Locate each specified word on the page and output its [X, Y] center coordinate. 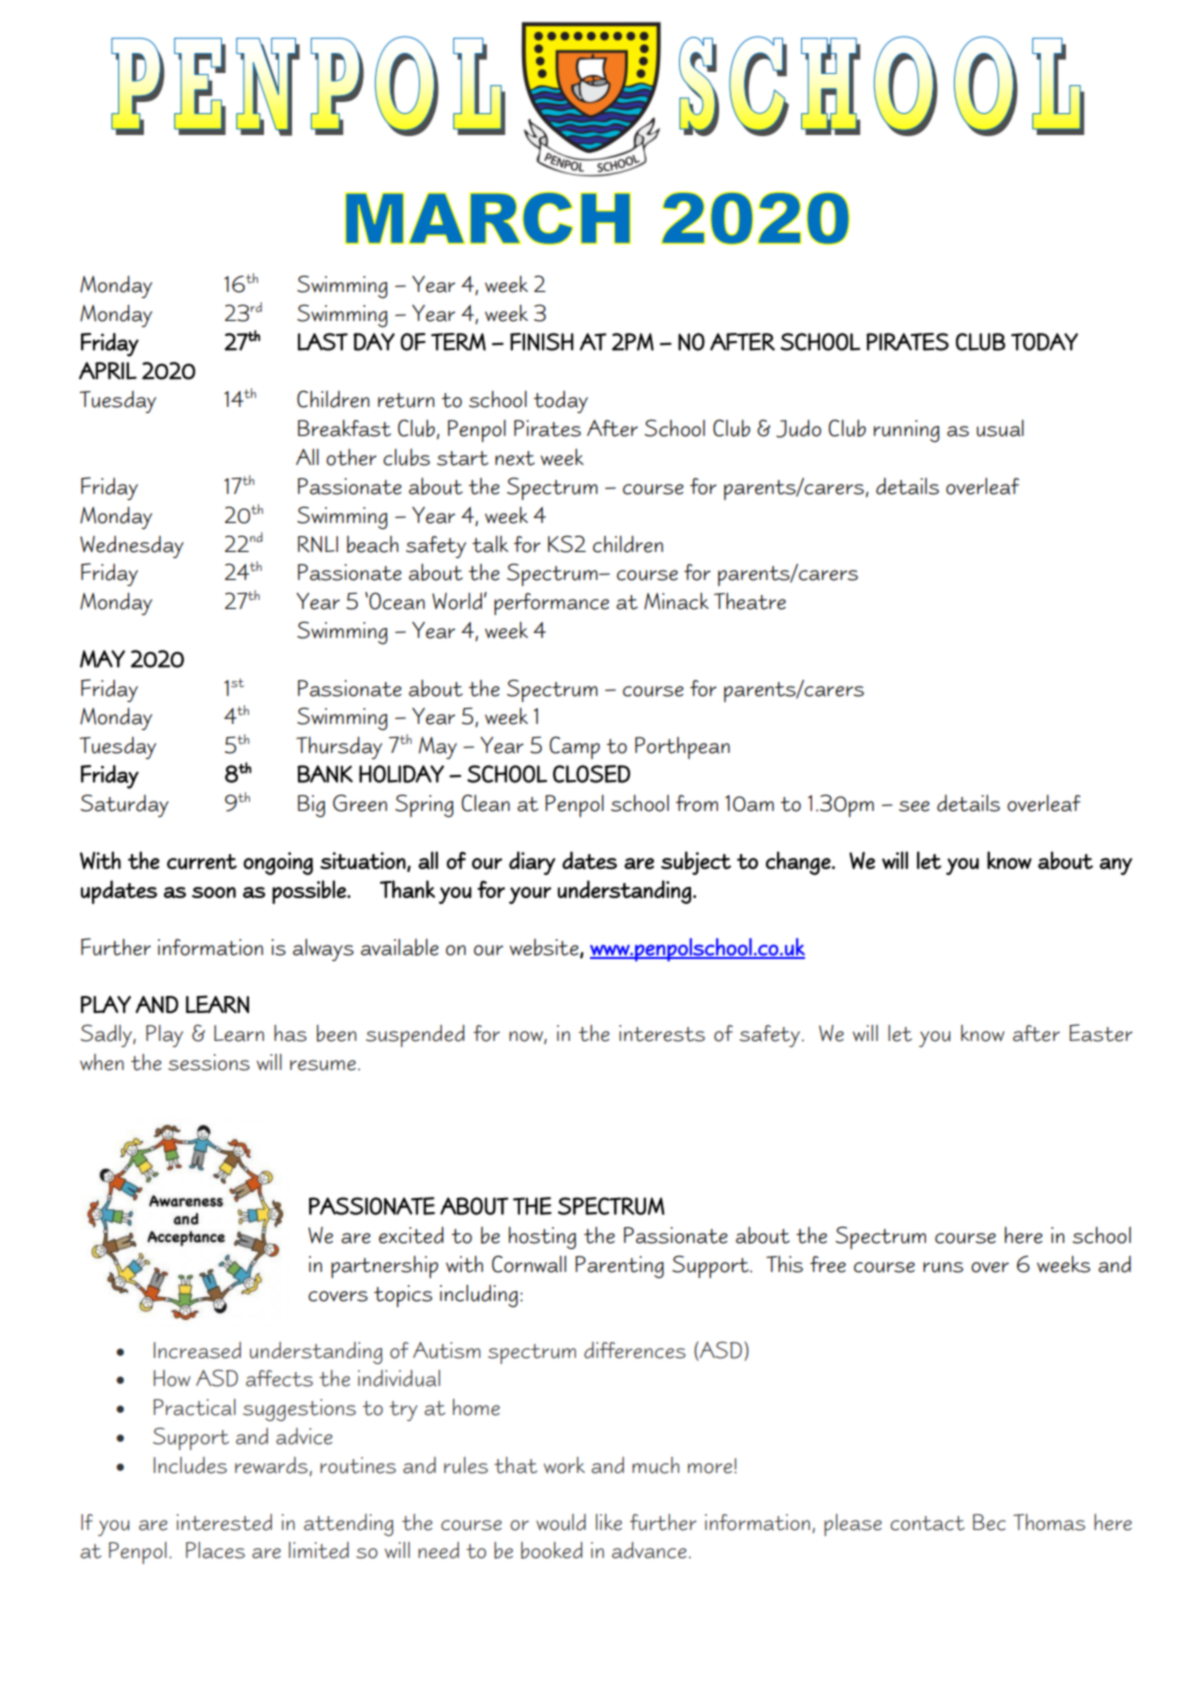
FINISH [542, 342]
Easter [1101, 1033]
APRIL [108, 371]
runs [943, 1267]
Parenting [619, 1267]
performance [551, 604]
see [914, 806]
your [530, 895]
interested [224, 1522]
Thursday [339, 748]
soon [214, 892]
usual [1000, 428]
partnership [384, 1267]
